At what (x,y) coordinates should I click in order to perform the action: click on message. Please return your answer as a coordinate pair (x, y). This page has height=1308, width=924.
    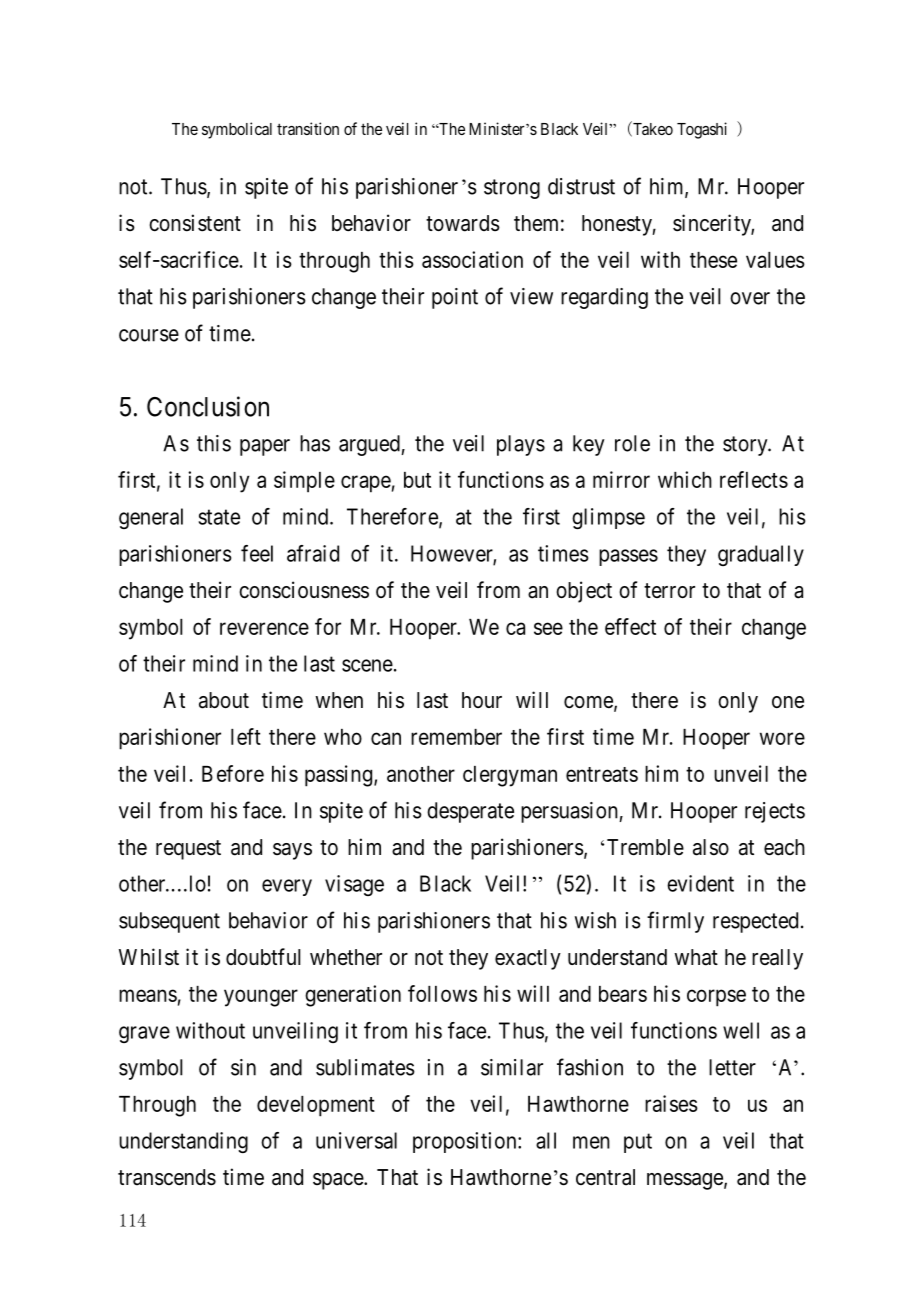
    Looking at the image, I should click on (685, 1181).
